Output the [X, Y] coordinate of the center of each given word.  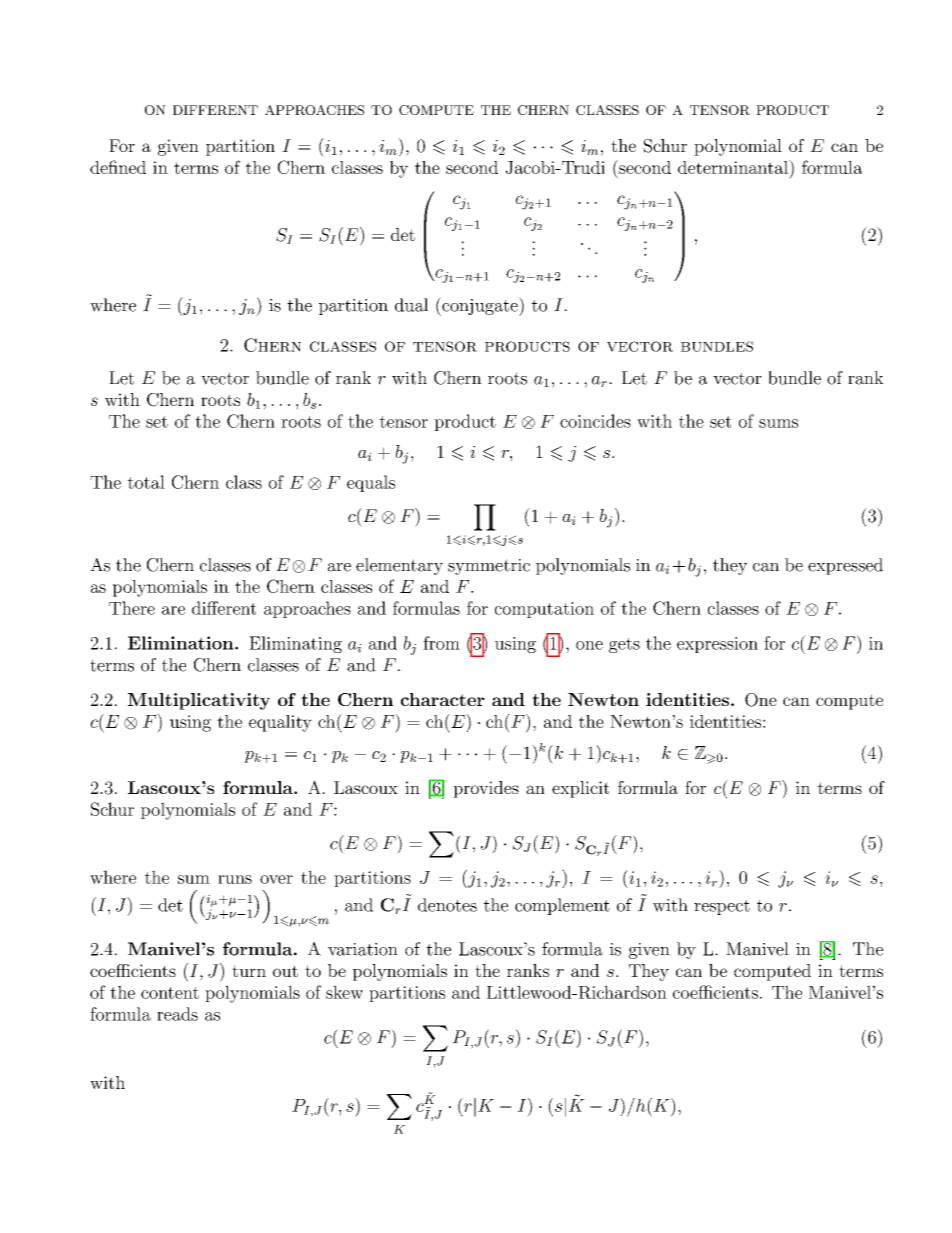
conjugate [480, 306]
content [170, 993]
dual [411, 305]
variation [363, 949]
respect [722, 907]
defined [118, 167]
